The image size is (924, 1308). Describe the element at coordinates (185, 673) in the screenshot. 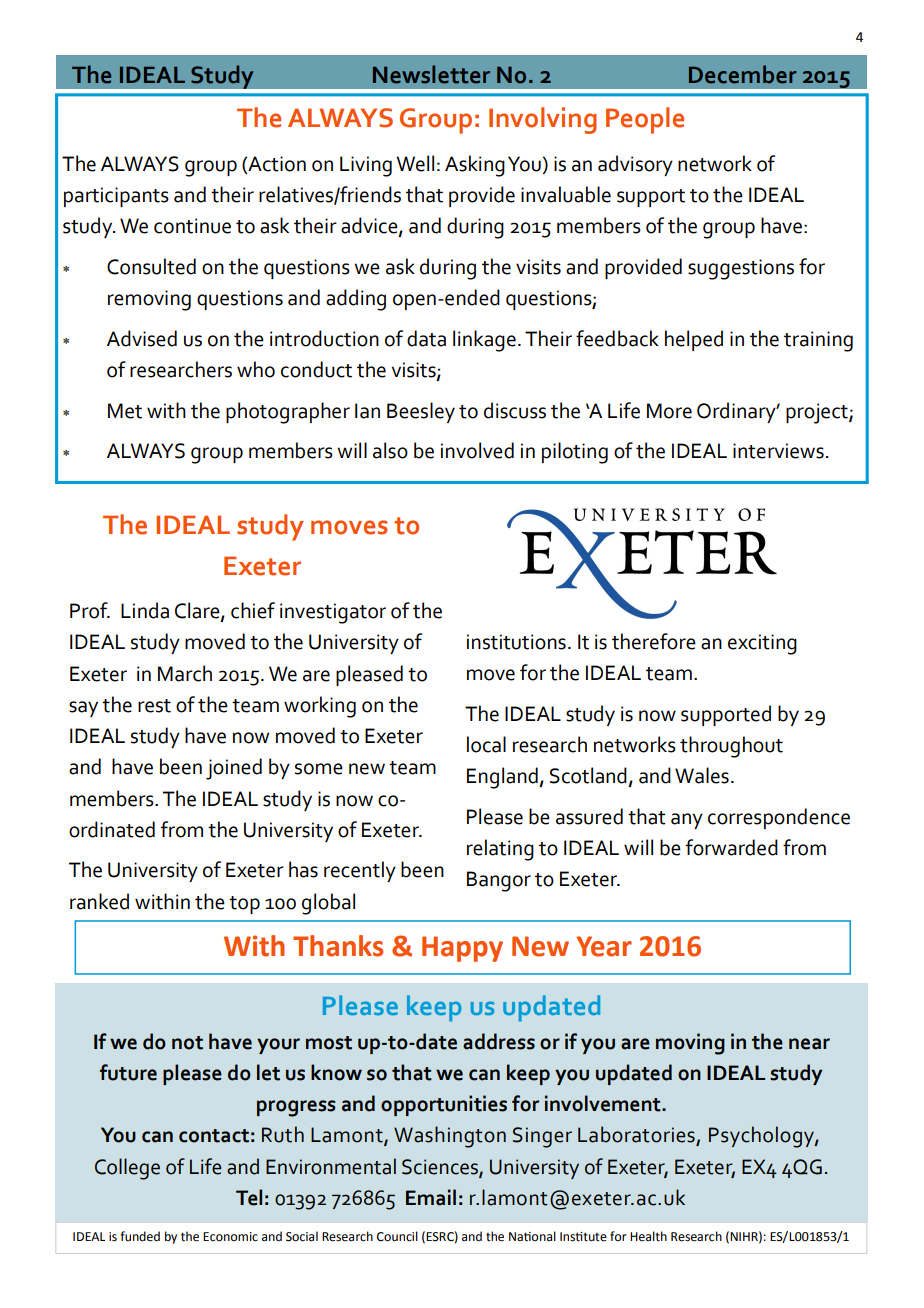

I see `March` at that location.
